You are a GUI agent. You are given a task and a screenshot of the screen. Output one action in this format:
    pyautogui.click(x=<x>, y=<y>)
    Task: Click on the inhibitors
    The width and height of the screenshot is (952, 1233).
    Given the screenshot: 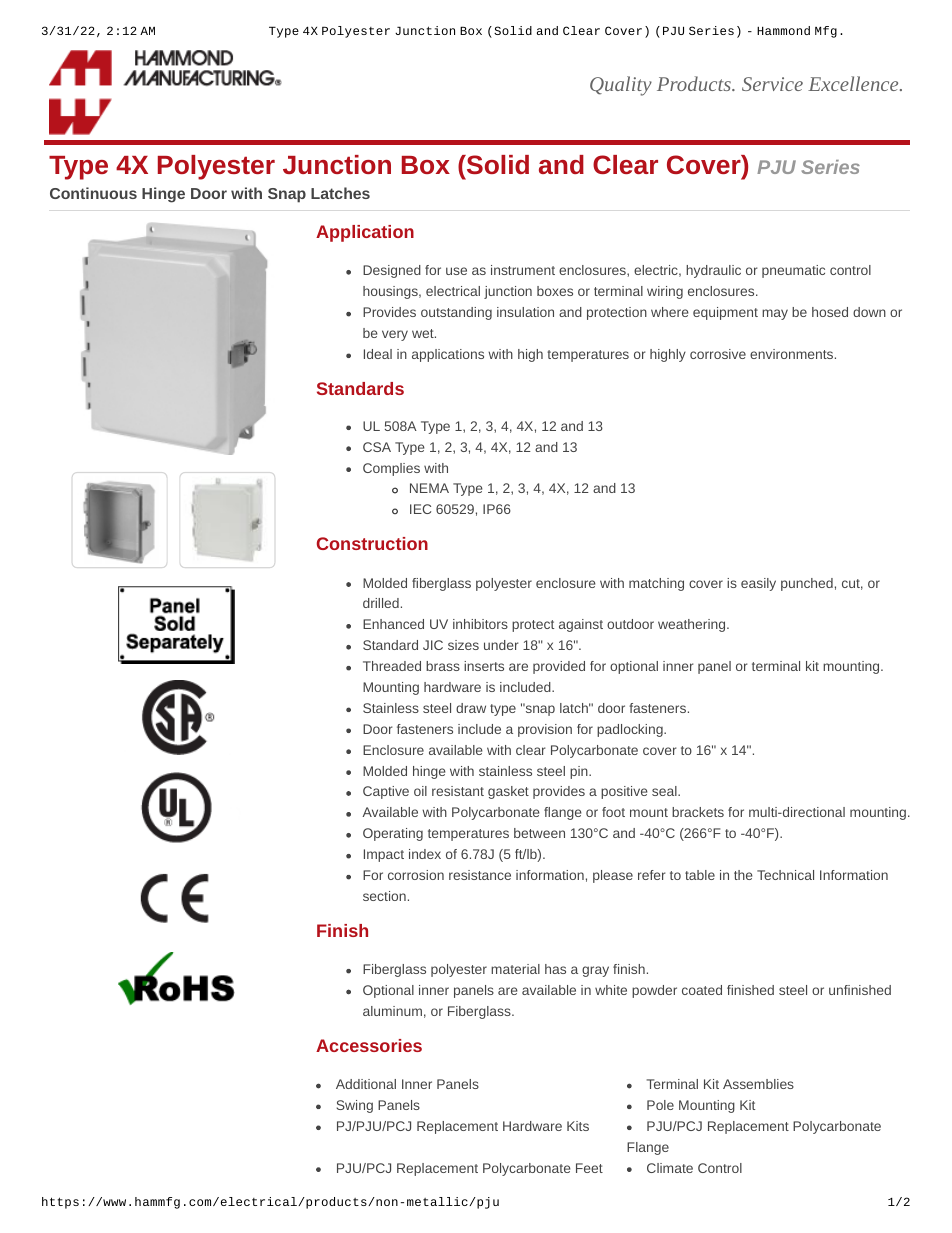 What is the action you would take?
    pyautogui.click(x=480, y=624)
